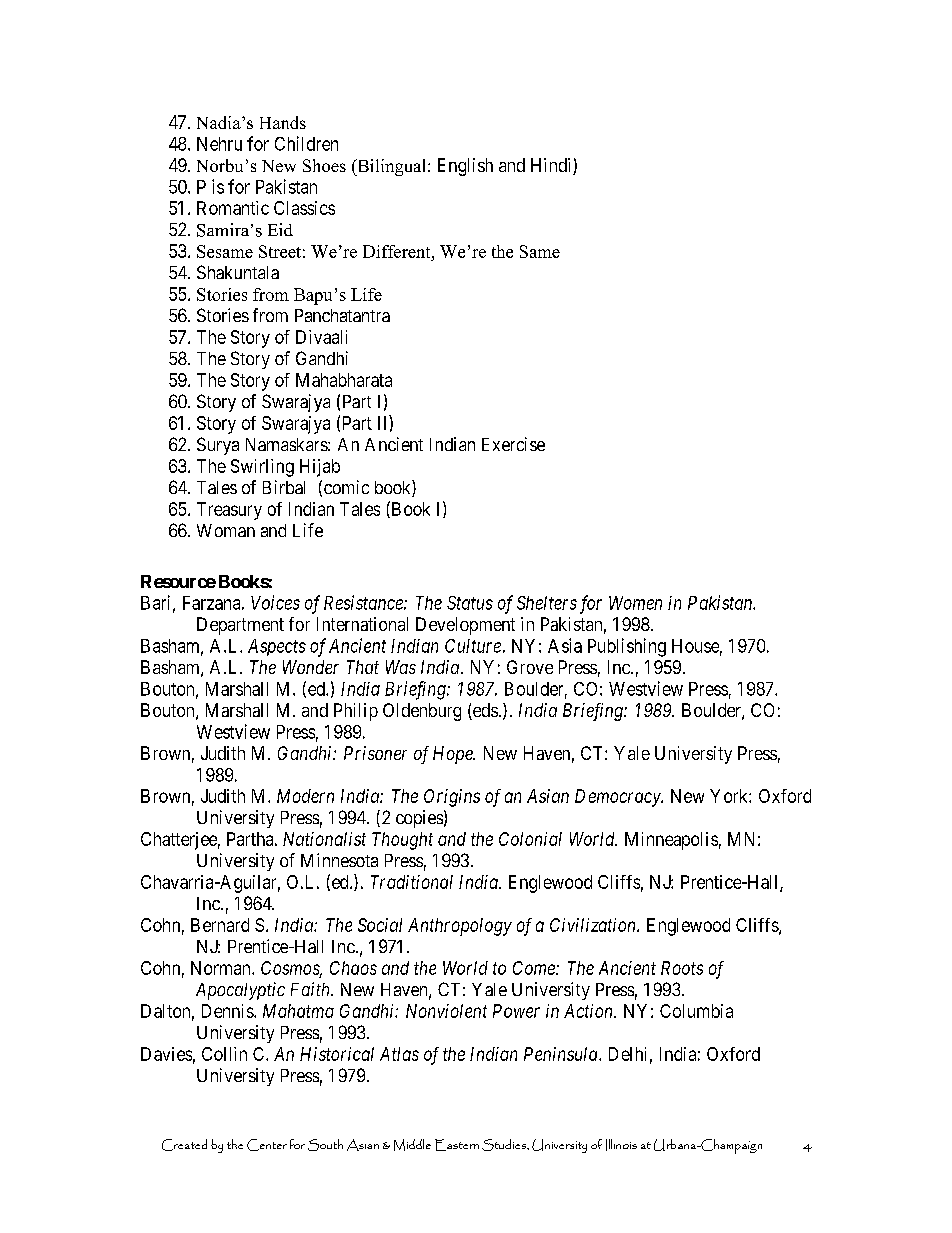  Describe the element at coordinates (277, 647) in the screenshot. I see `Aspects` at that location.
